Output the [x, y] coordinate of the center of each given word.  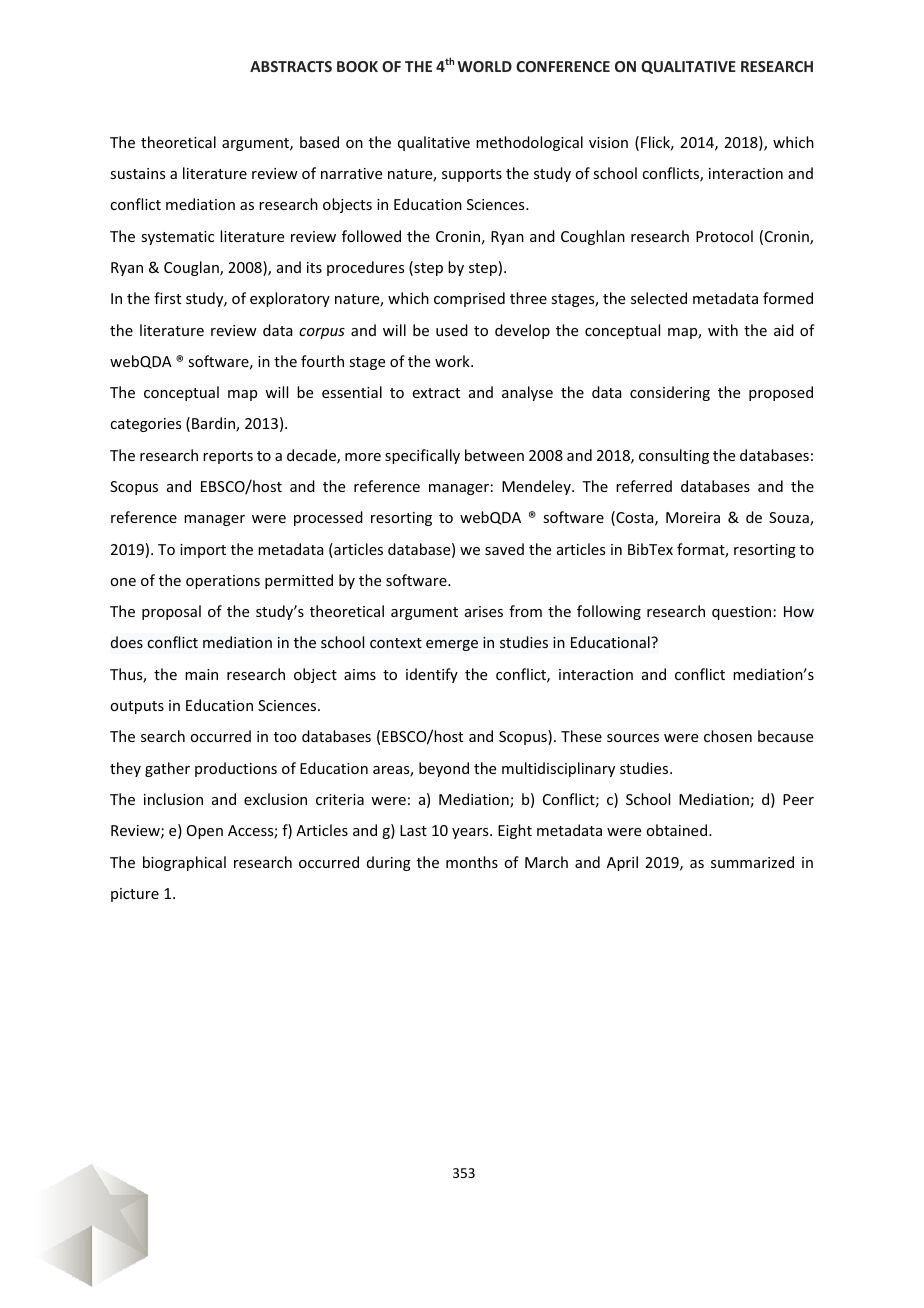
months [472, 862]
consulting [674, 456]
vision [608, 142]
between [494, 455]
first [167, 298]
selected [659, 298]
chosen [728, 736]
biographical [184, 863]
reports [228, 457]
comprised [469, 299]
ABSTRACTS [291, 66]
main [201, 674]
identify [432, 675]
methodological [529, 143]
